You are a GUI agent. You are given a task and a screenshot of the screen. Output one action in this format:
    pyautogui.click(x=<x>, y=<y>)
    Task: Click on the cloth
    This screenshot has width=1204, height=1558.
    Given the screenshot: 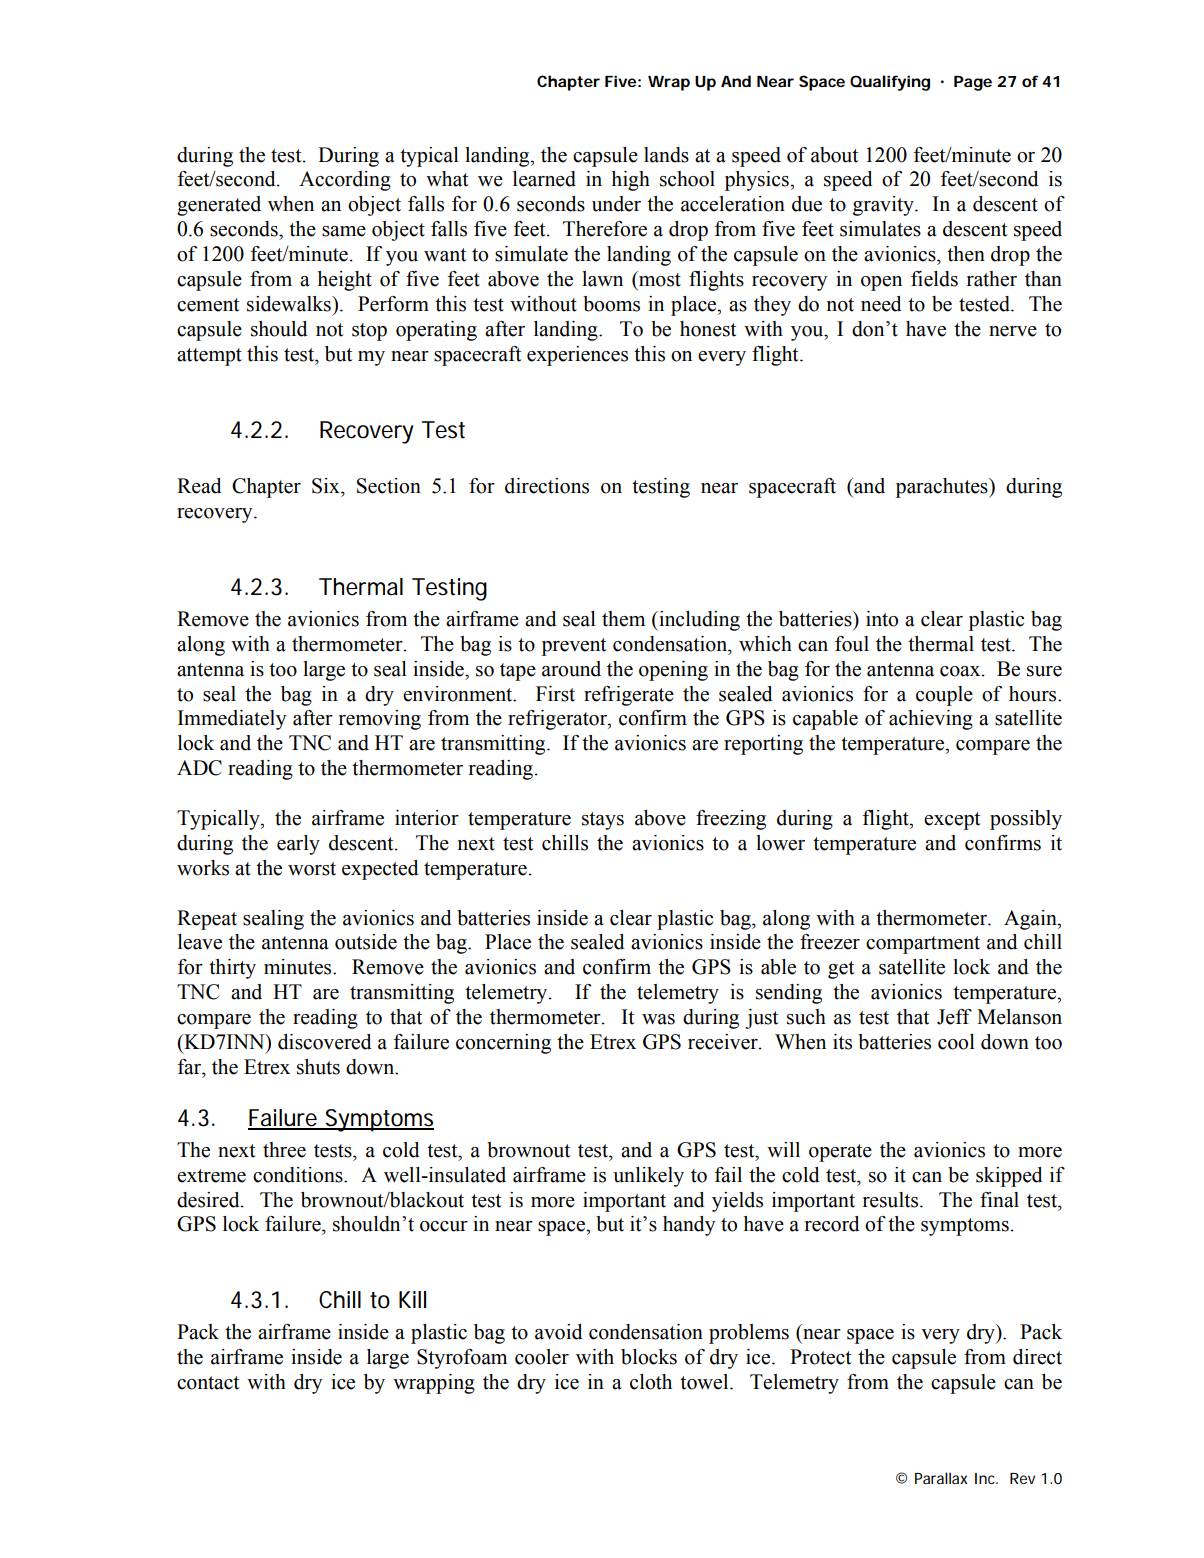 What is the action you would take?
    pyautogui.click(x=651, y=1382)
